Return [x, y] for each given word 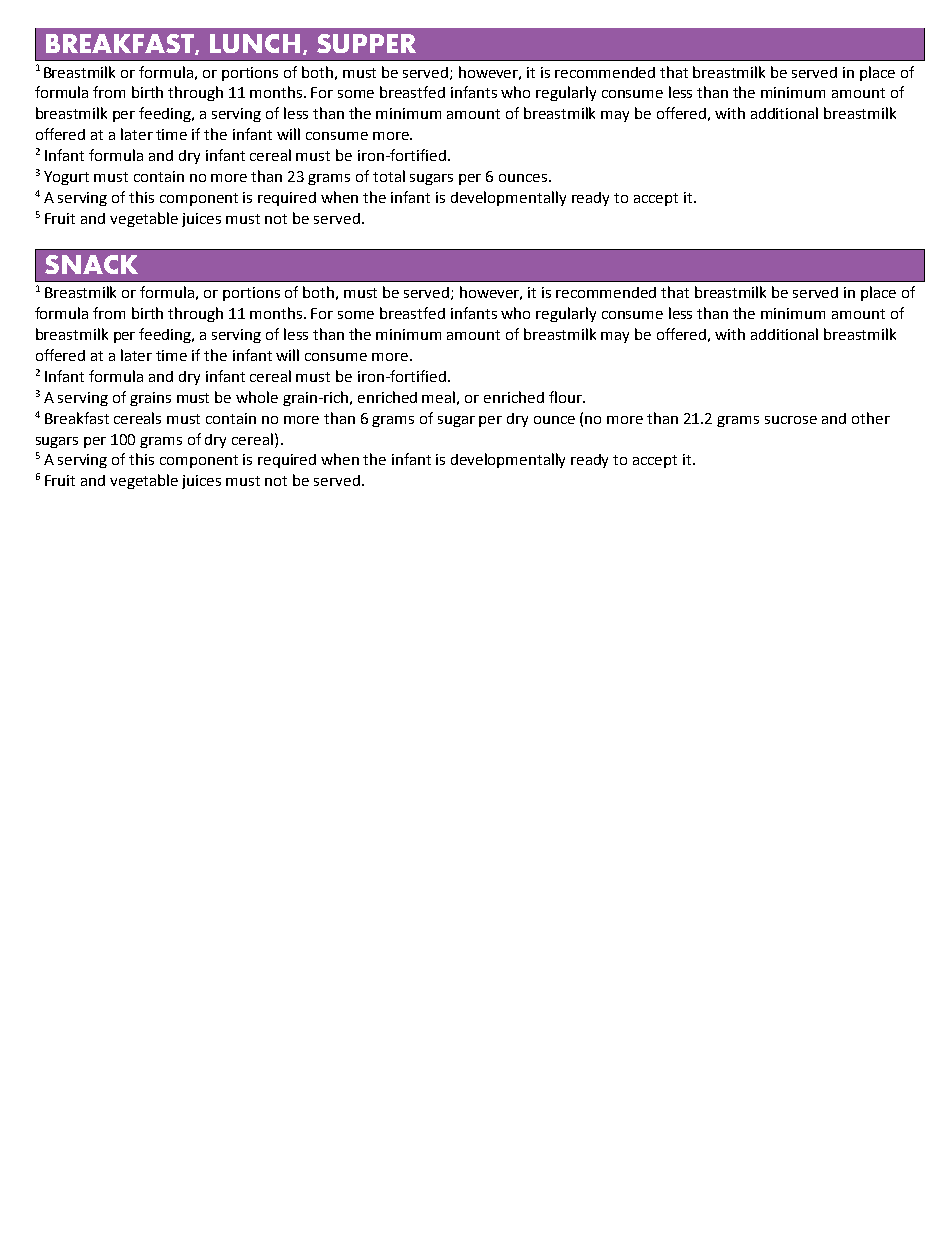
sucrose [791, 420]
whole [257, 397]
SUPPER [366, 43]
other [871, 418]
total [389, 176]
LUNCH [255, 43]
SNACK [91, 264]
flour [566, 397]
